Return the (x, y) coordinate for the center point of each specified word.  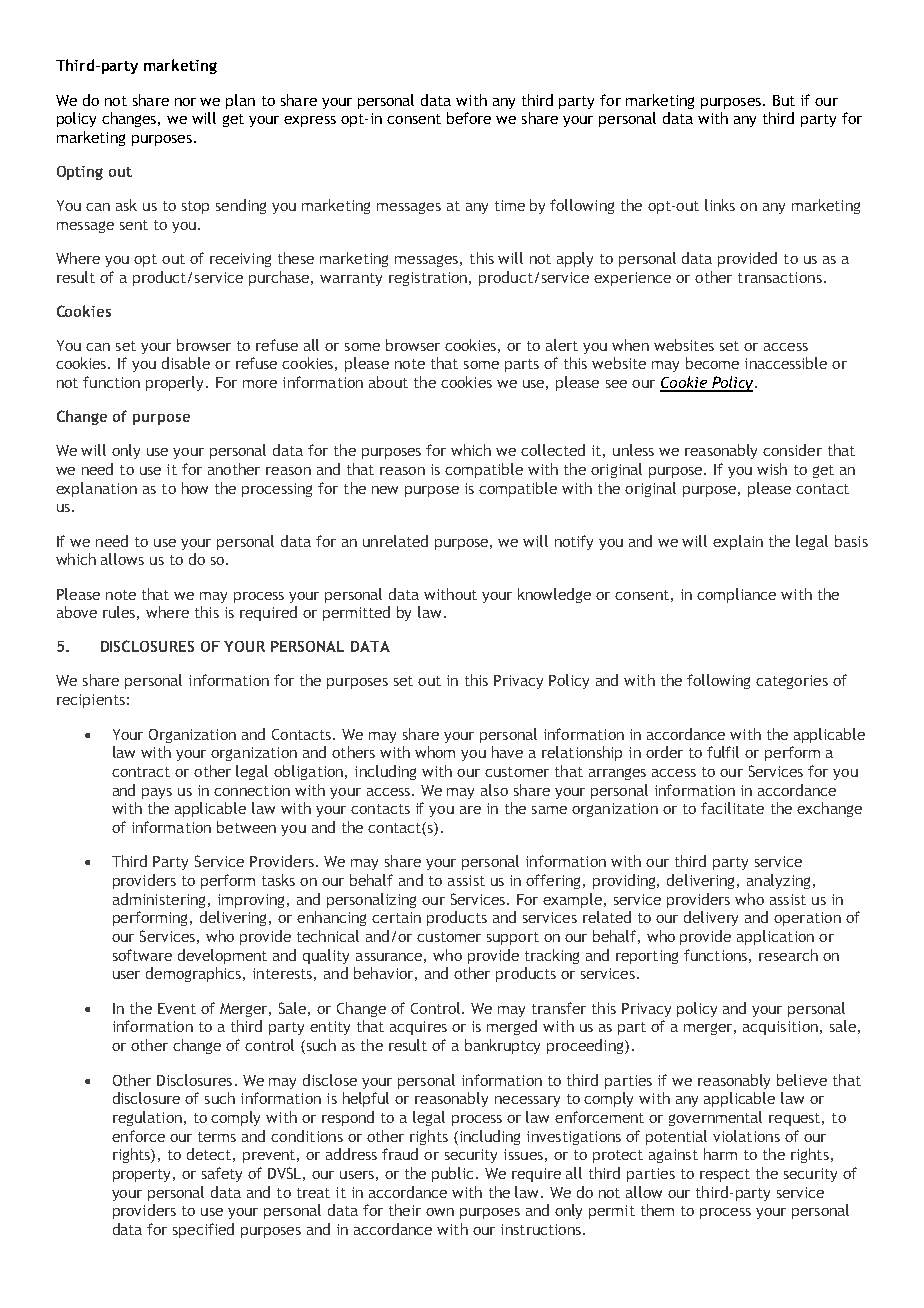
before (469, 118)
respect (725, 1175)
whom (435, 752)
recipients (91, 701)
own (440, 1212)
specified (203, 1230)
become (712, 363)
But (784, 100)
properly (176, 383)
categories (792, 682)
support (513, 938)
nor (185, 102)
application (775, 937)
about (388, 382)
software (142, 955)
